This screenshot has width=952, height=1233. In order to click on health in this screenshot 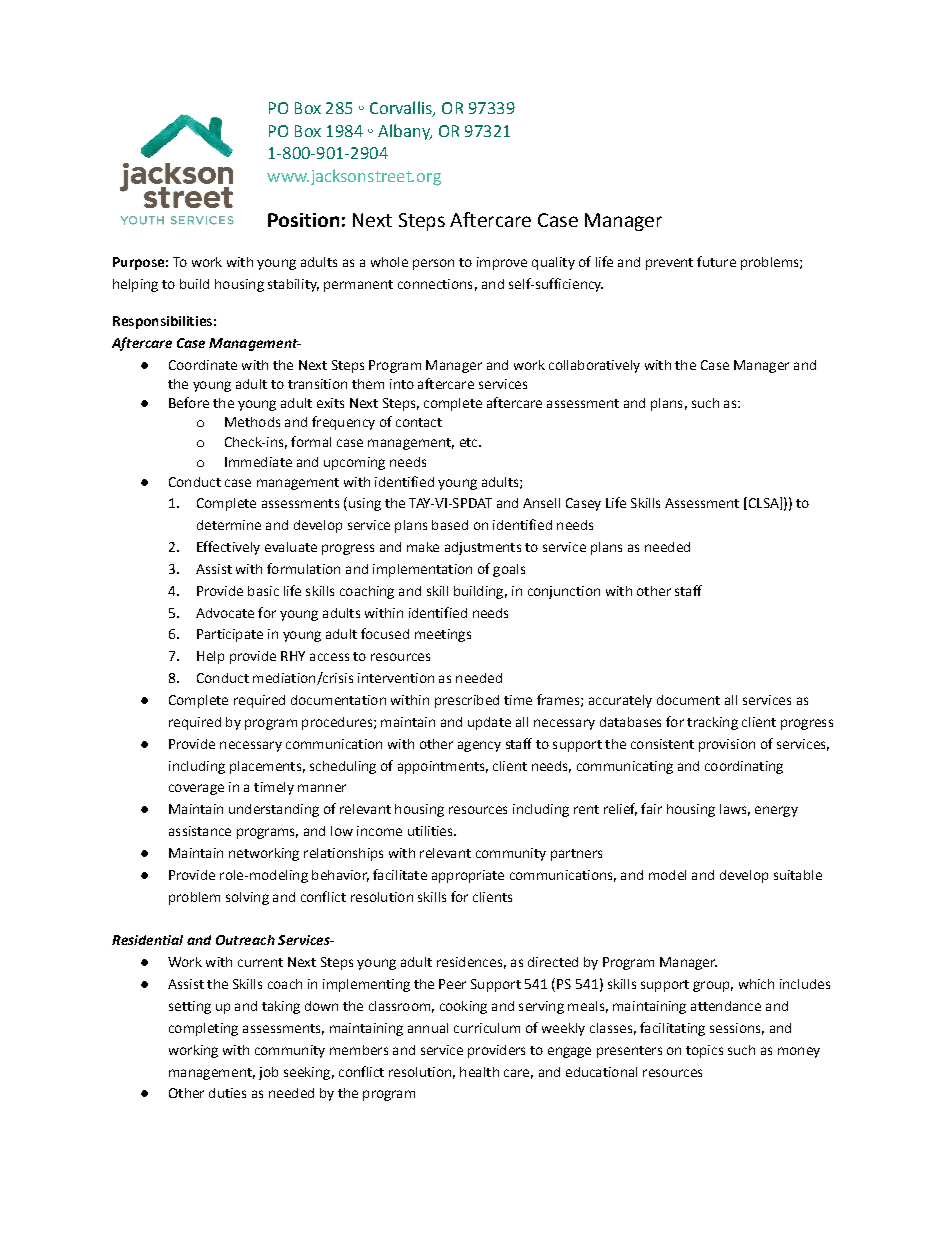, I will do `click(479, 1072)`.
